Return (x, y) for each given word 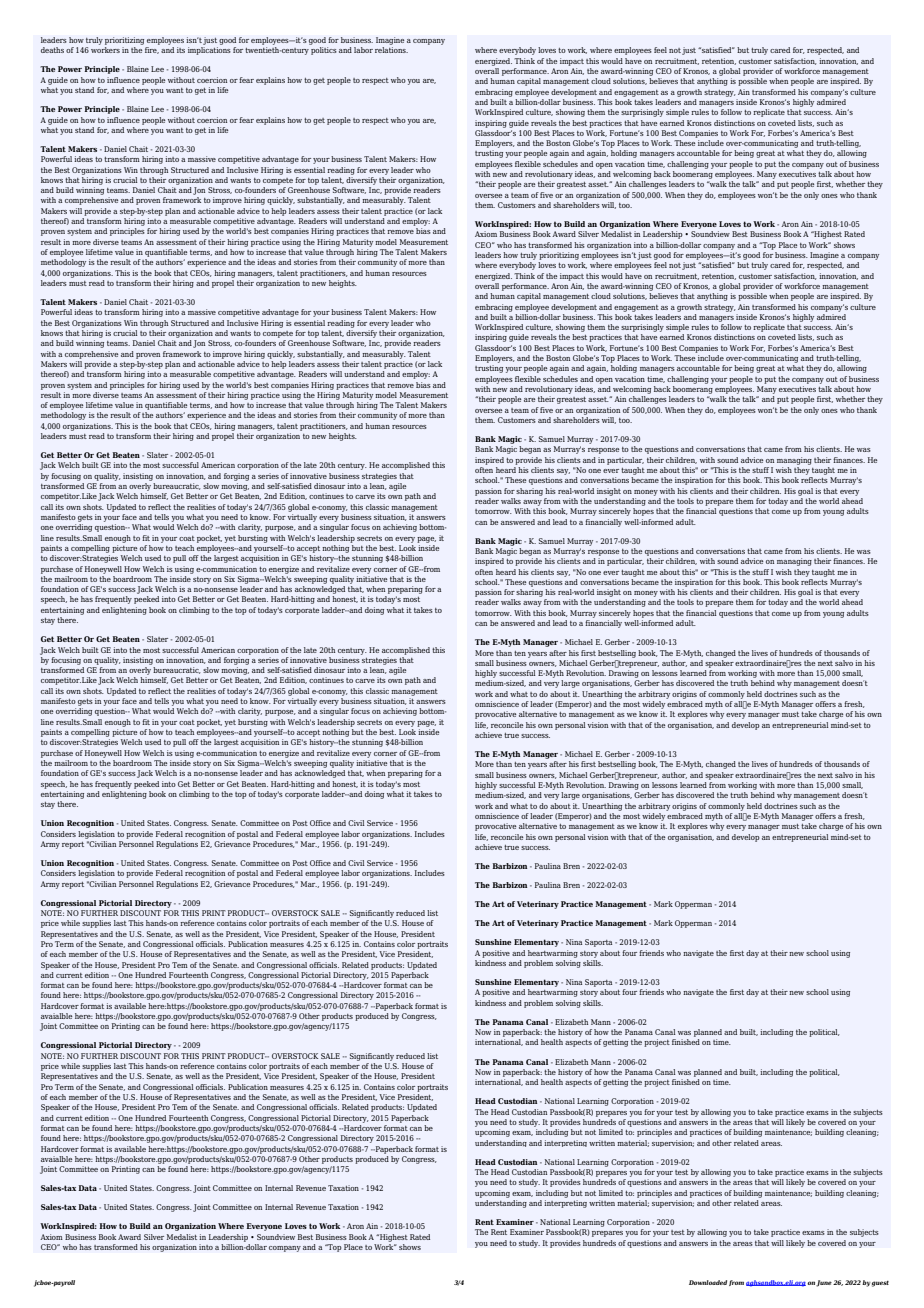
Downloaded (708, 1282)
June (824, 1283)
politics (324, 51)
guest (880, 1284)
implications (209, 51)
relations (391, 50)
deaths (52, 50)
